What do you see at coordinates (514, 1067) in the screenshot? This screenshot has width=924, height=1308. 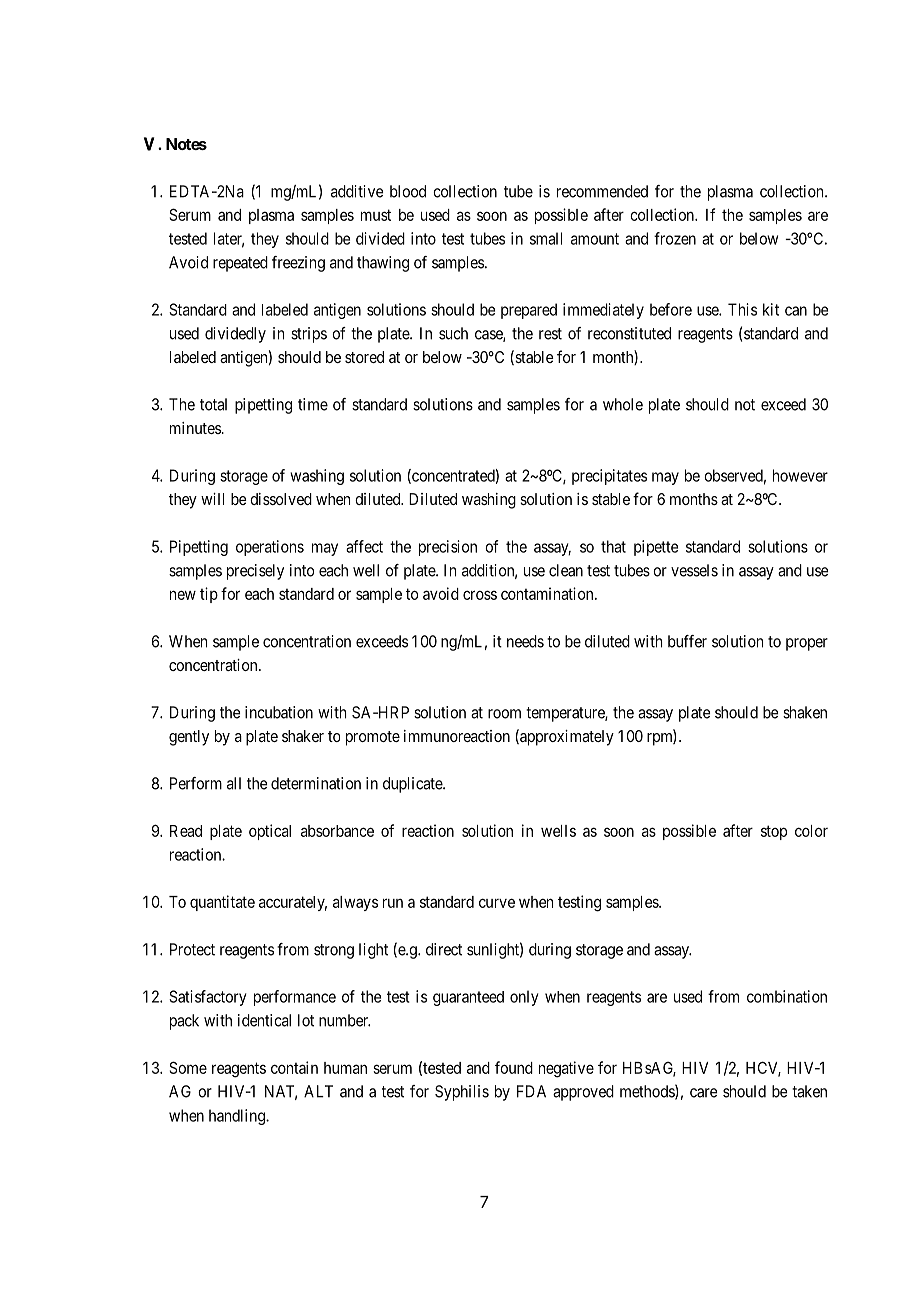 I see `found` at bounding box center [514, 1067].
